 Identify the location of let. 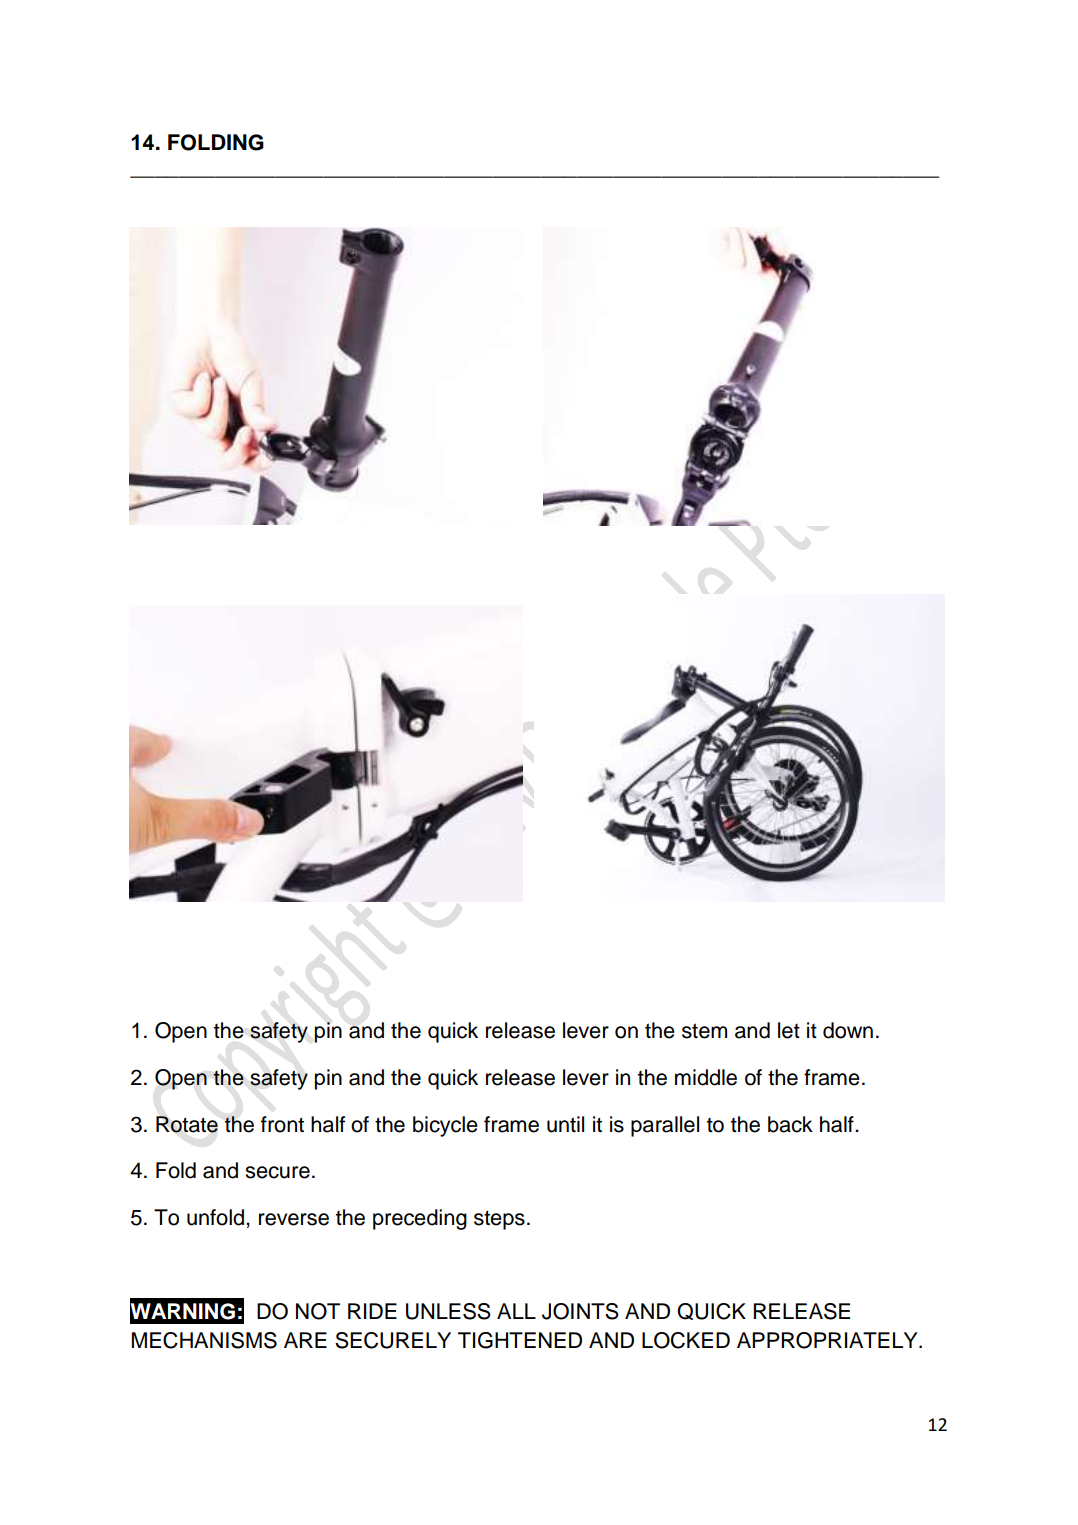
(789, 1030).
